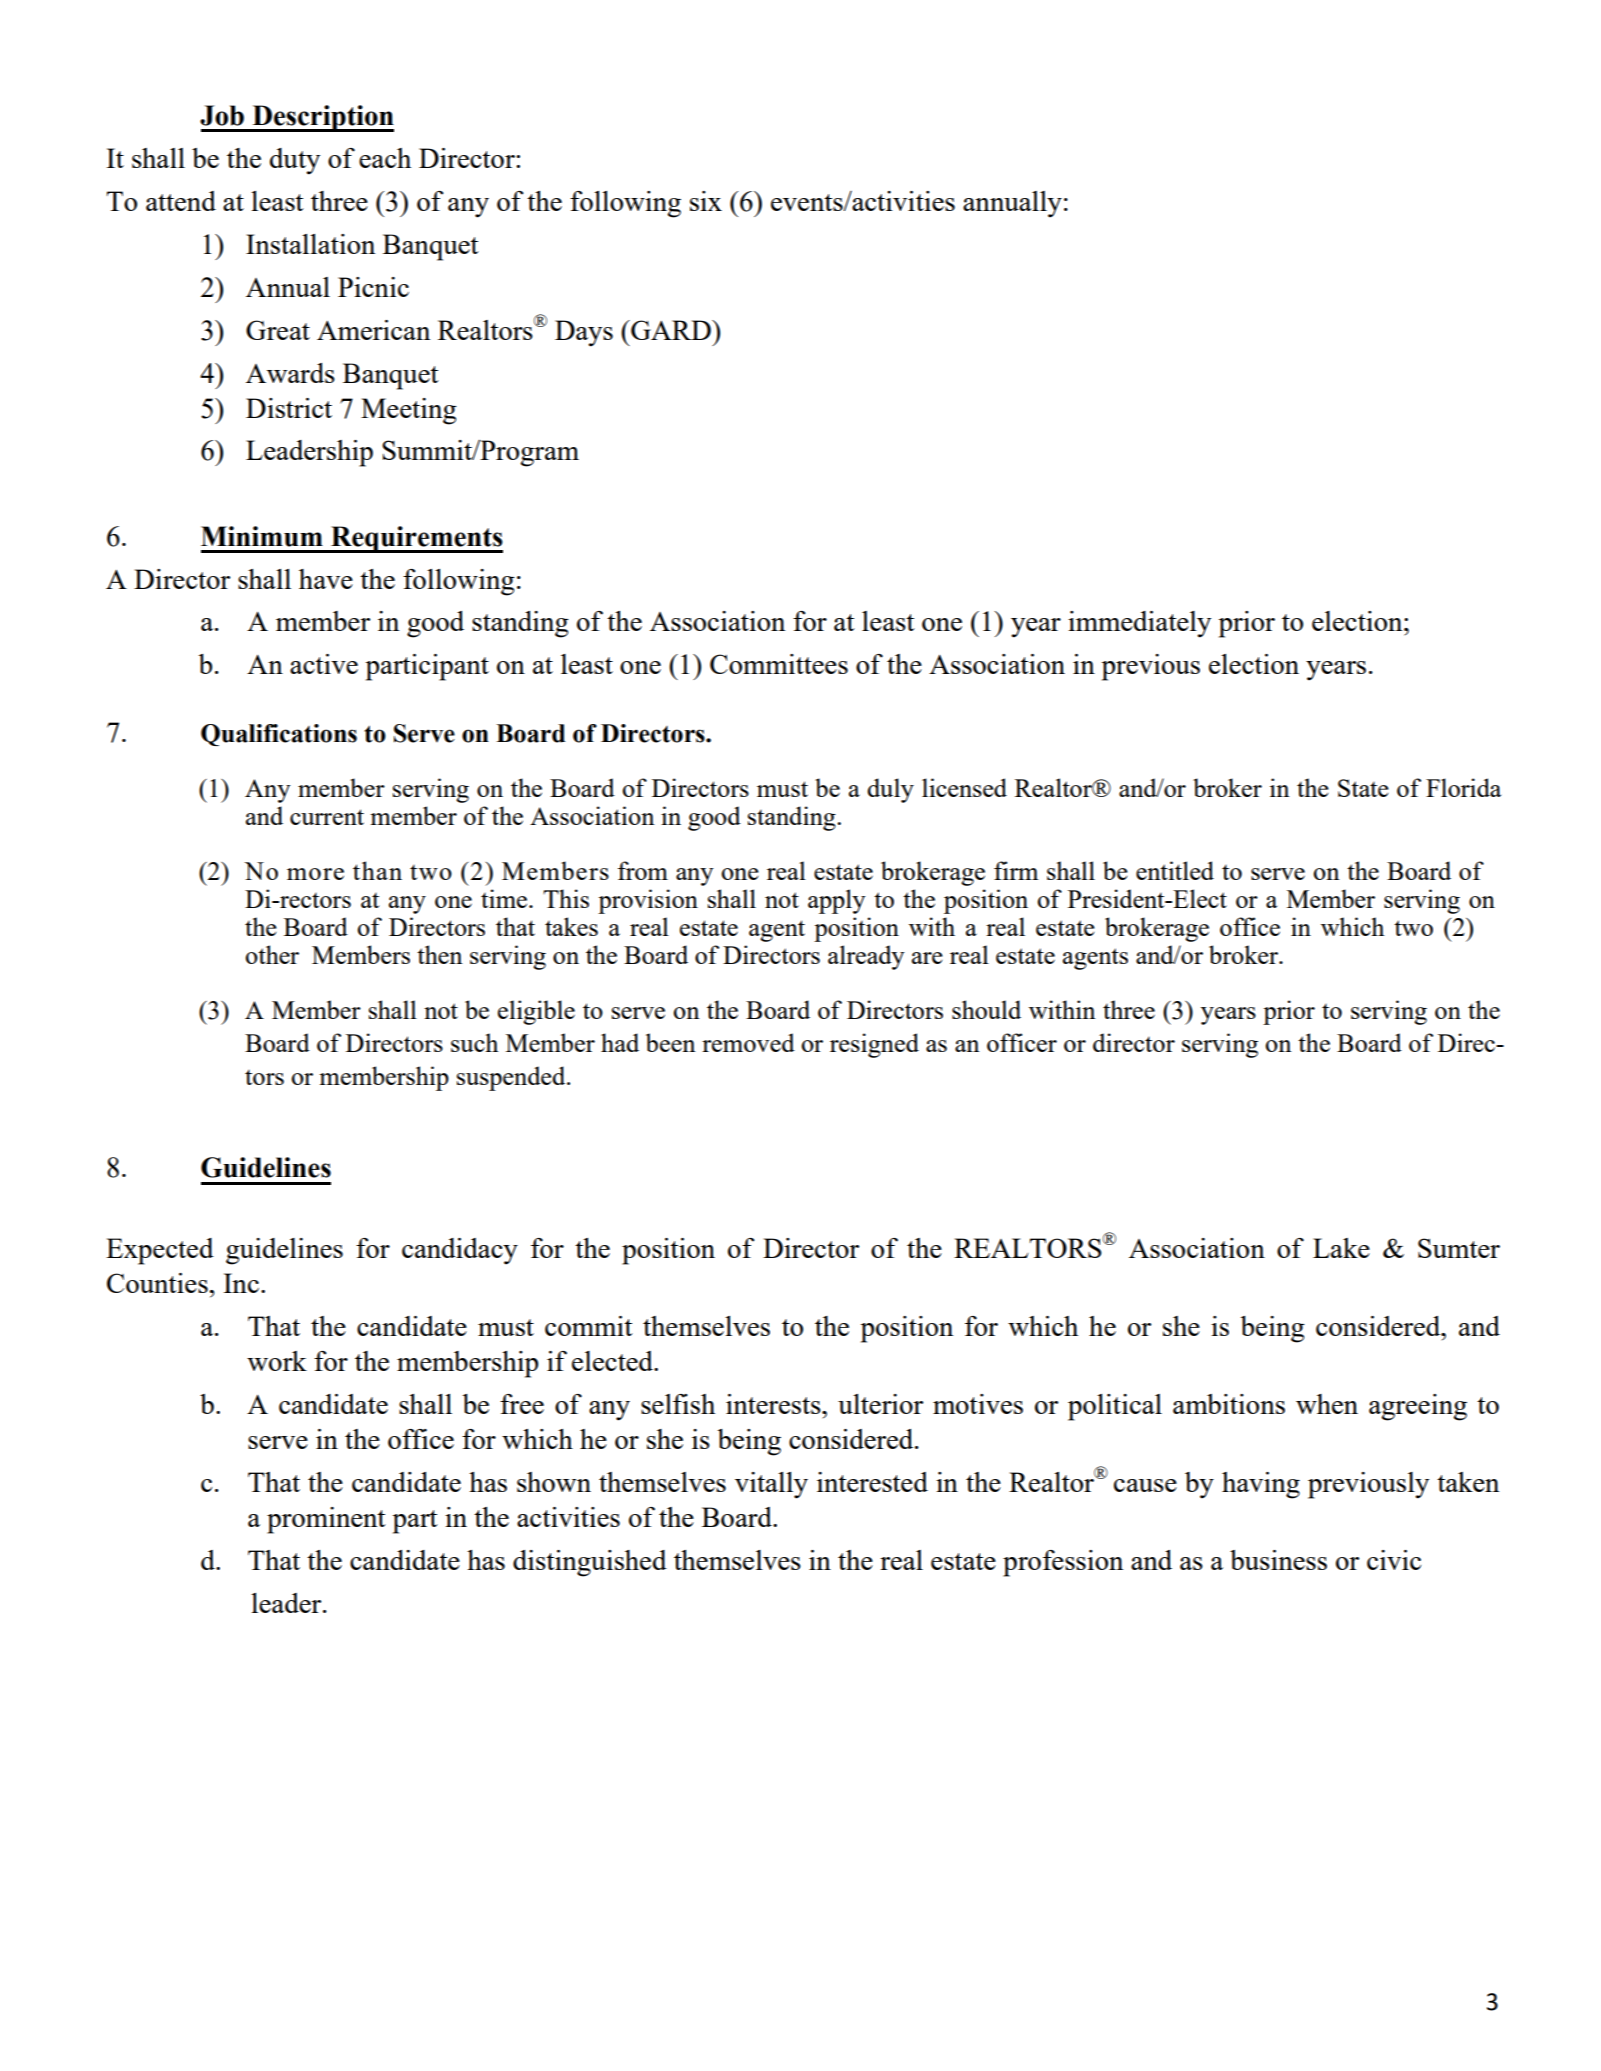 The height and width of the document is (2071, 1601). Describe the element at coordinates (874, 1045) in the document. I see `resigned` at that location.
